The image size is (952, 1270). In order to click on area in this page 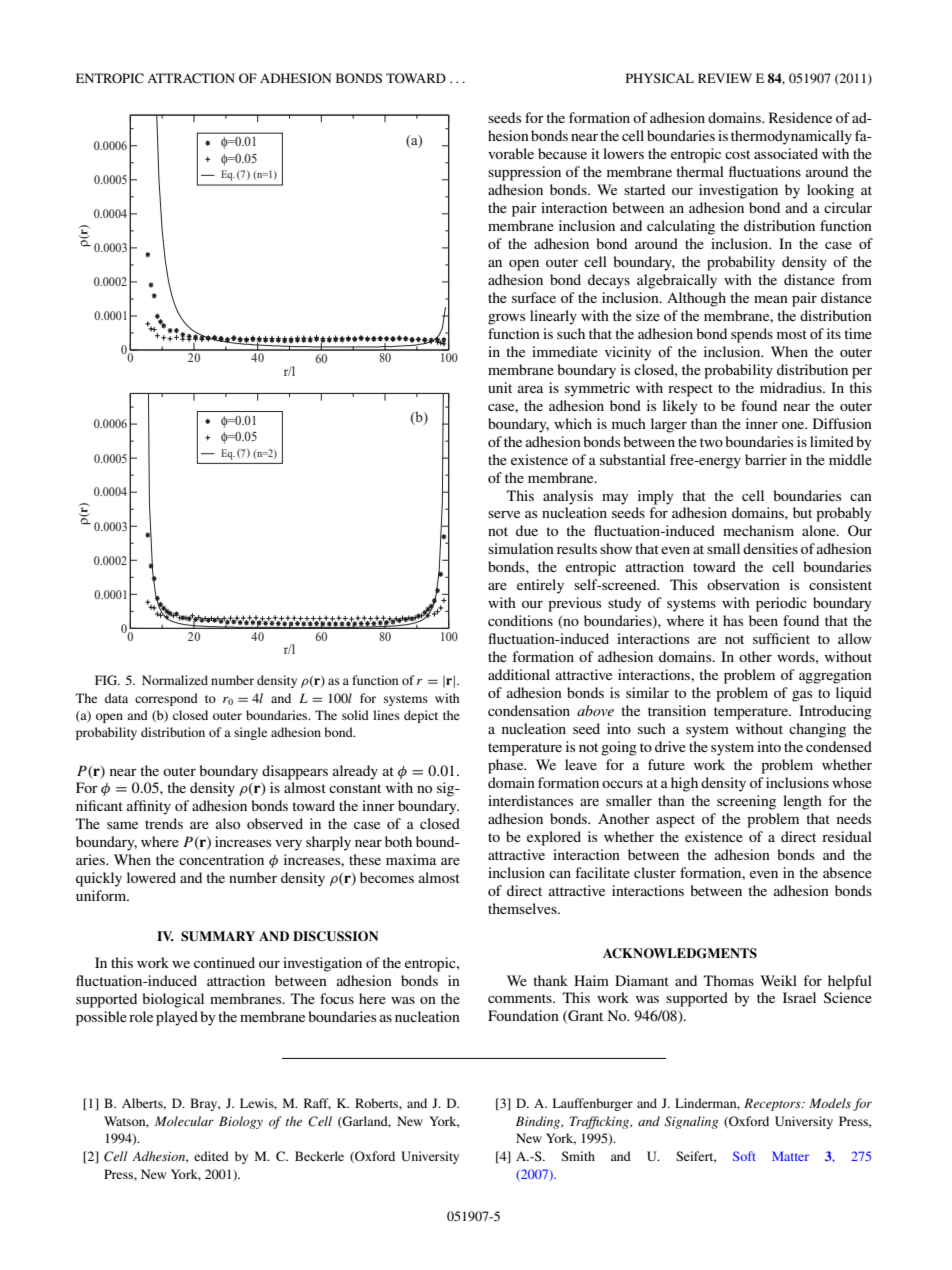, I will do `click(530, 389)`.
